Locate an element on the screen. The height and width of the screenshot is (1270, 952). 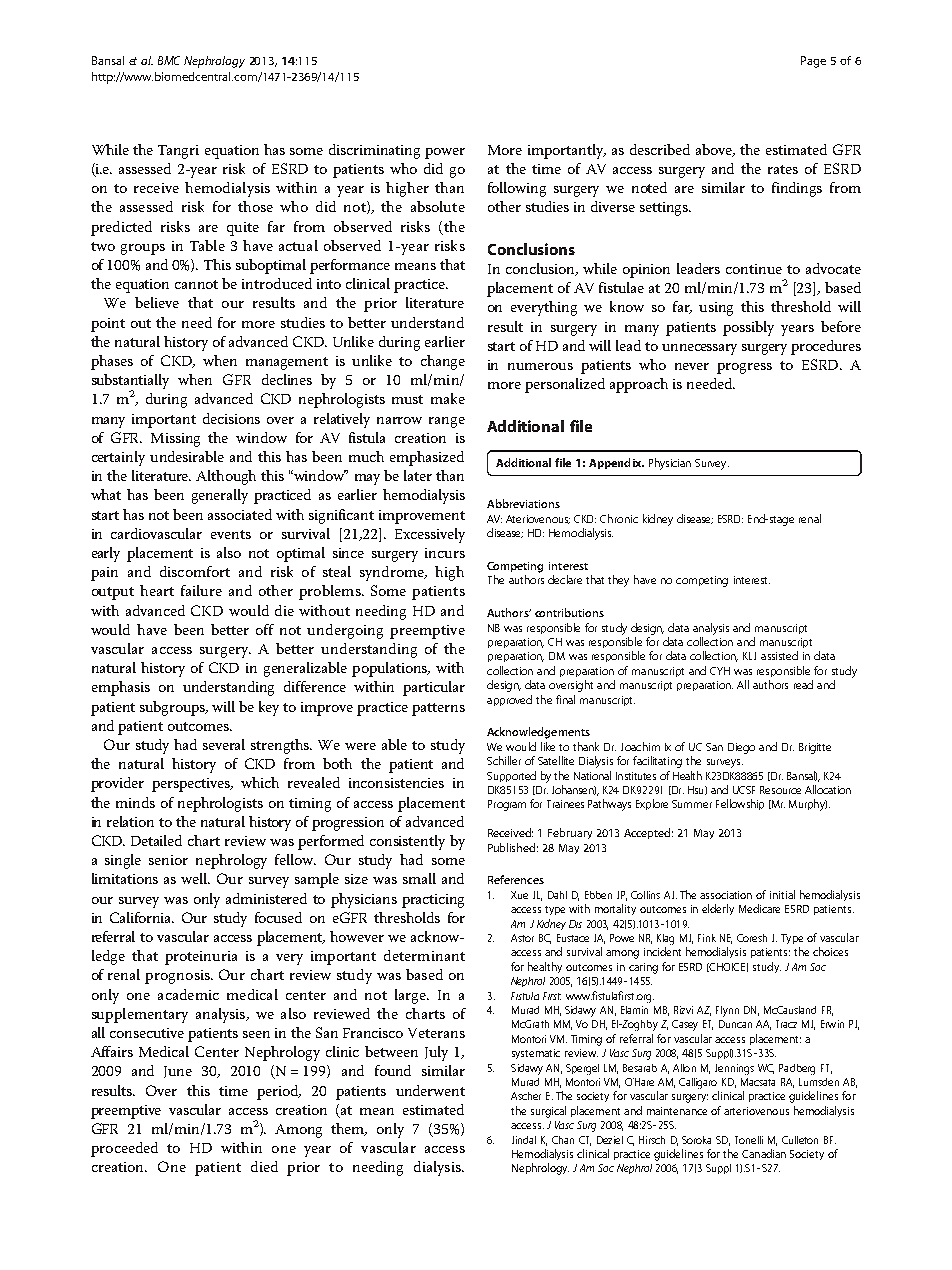
UCSF is located at coordinates (744, 790).
